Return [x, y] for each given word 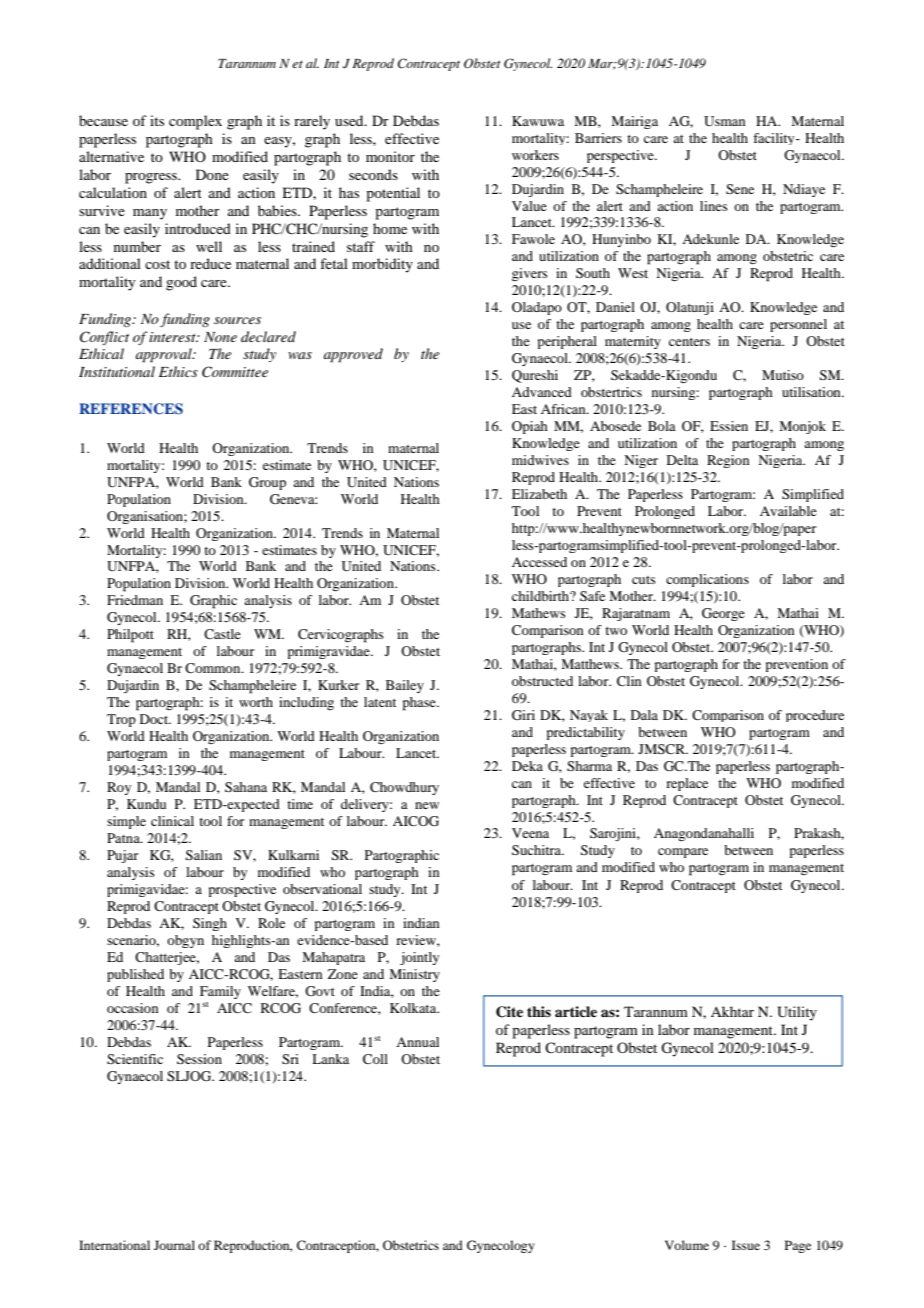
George [723, 614]
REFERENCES [131, 409]
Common [214, 668]
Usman [724, 121]
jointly [419, 958]
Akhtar [732, 1011]
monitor [390, 156]
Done [212, 174]
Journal [174, 1245]
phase [420, 704]
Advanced [542, 392]
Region [728, 461]
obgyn [185, 941]
